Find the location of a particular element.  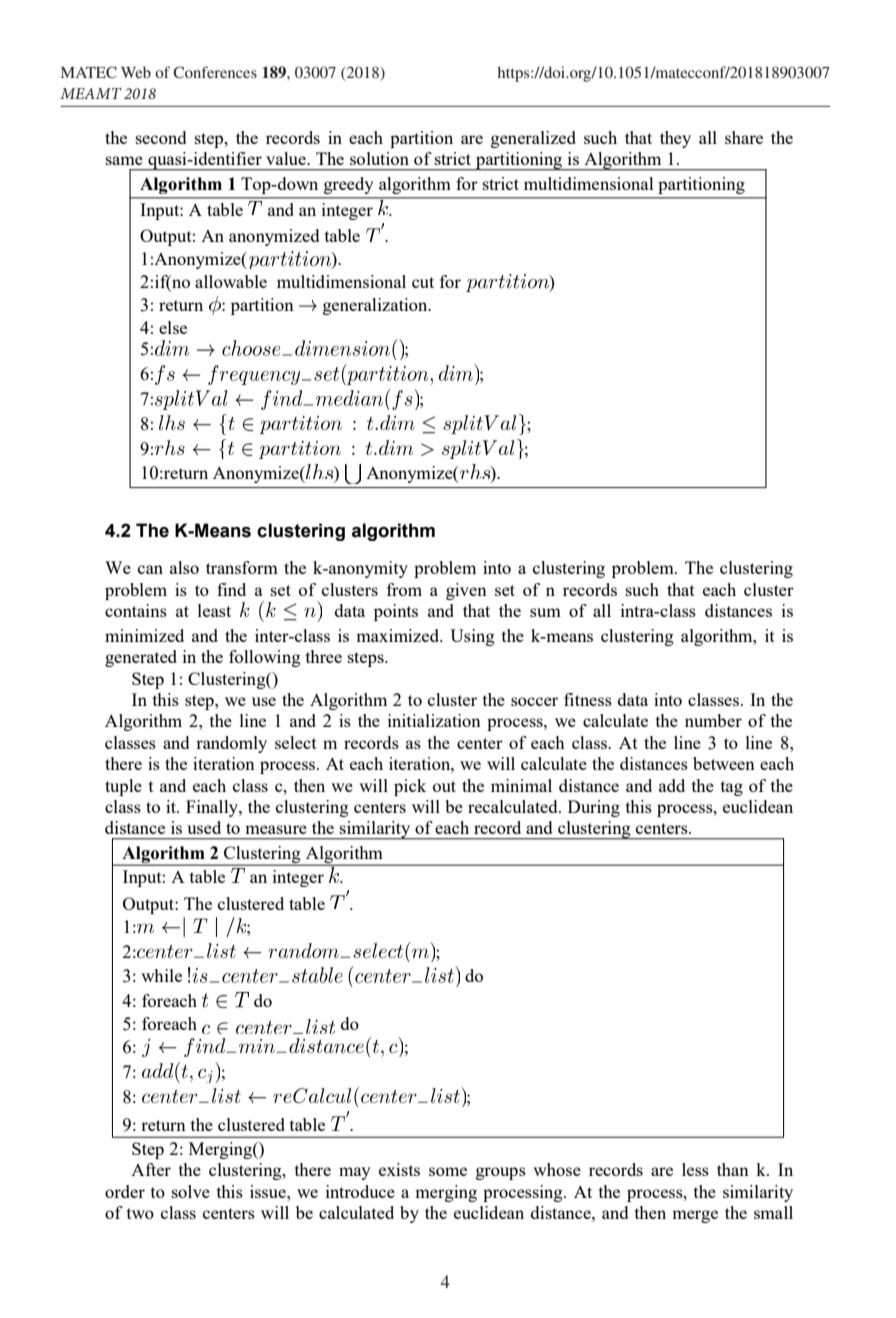

else is located at coordinates (173, 327).
